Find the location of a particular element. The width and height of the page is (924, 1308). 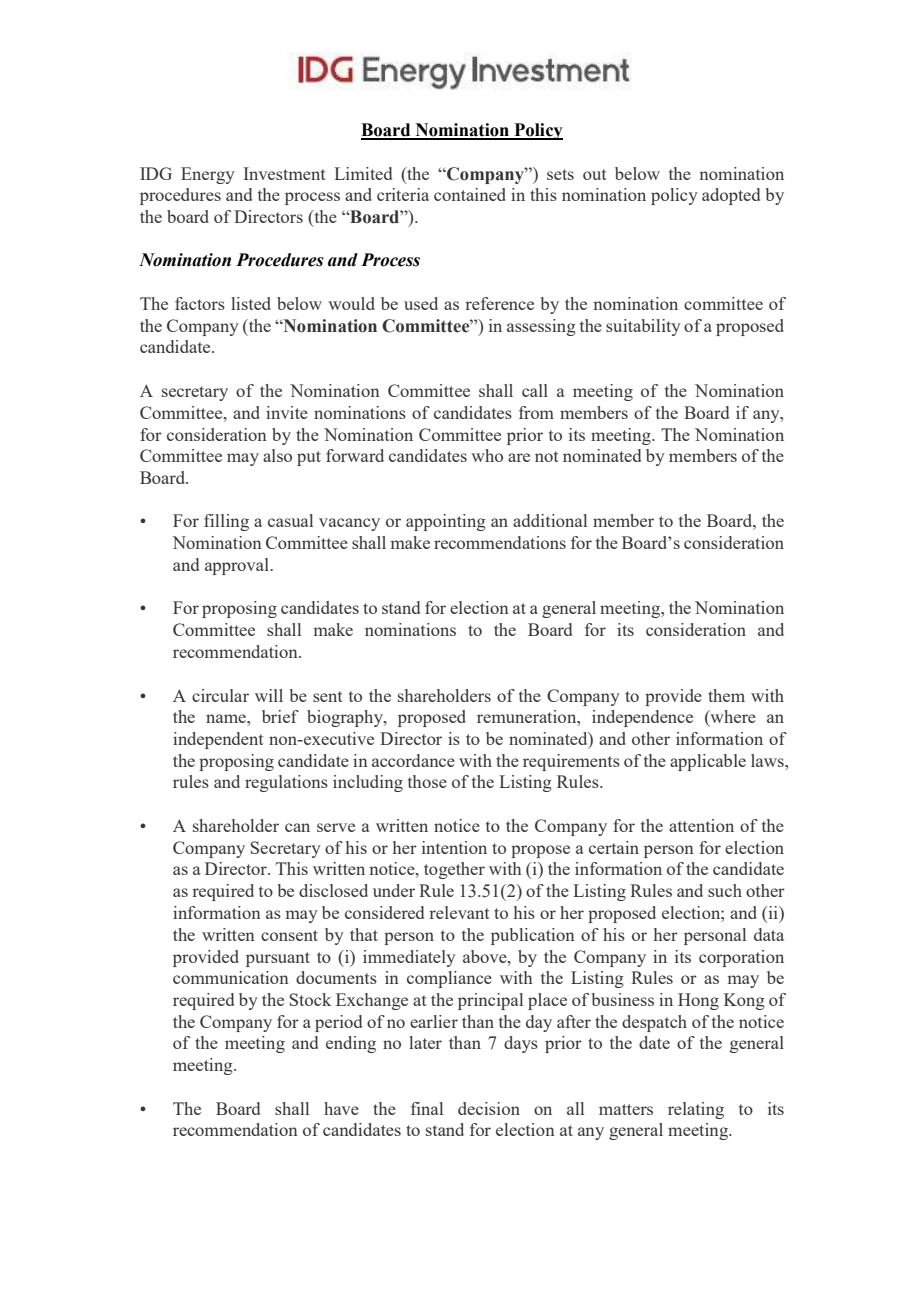

adopted is located at coordinates (731, 196).
